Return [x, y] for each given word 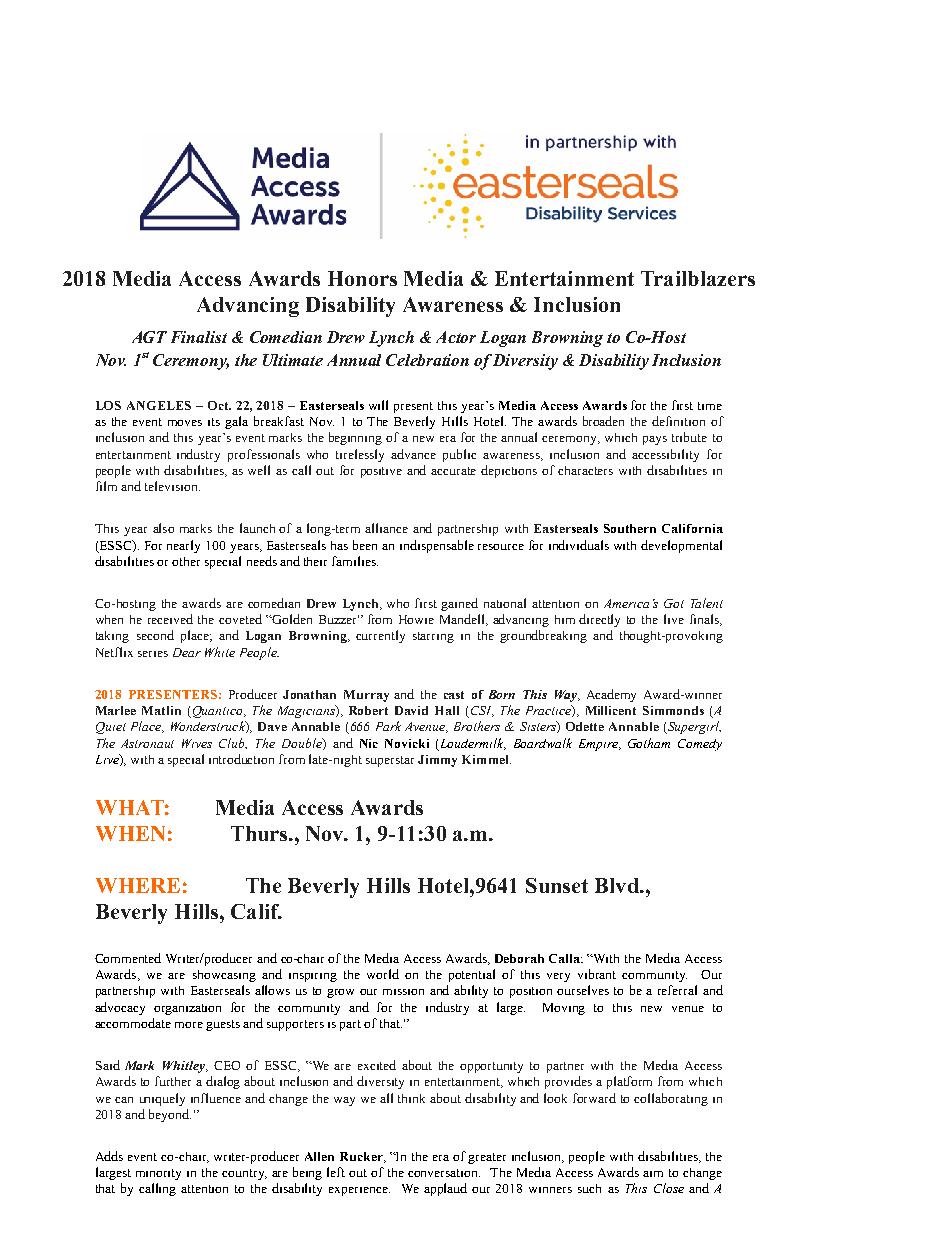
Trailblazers [698, 278]
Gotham [649, 743]
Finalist [199, 337]
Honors [362, 278]
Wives [197, 743]
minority [158, 1174]
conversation [444, 1173]
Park [388, 726]
